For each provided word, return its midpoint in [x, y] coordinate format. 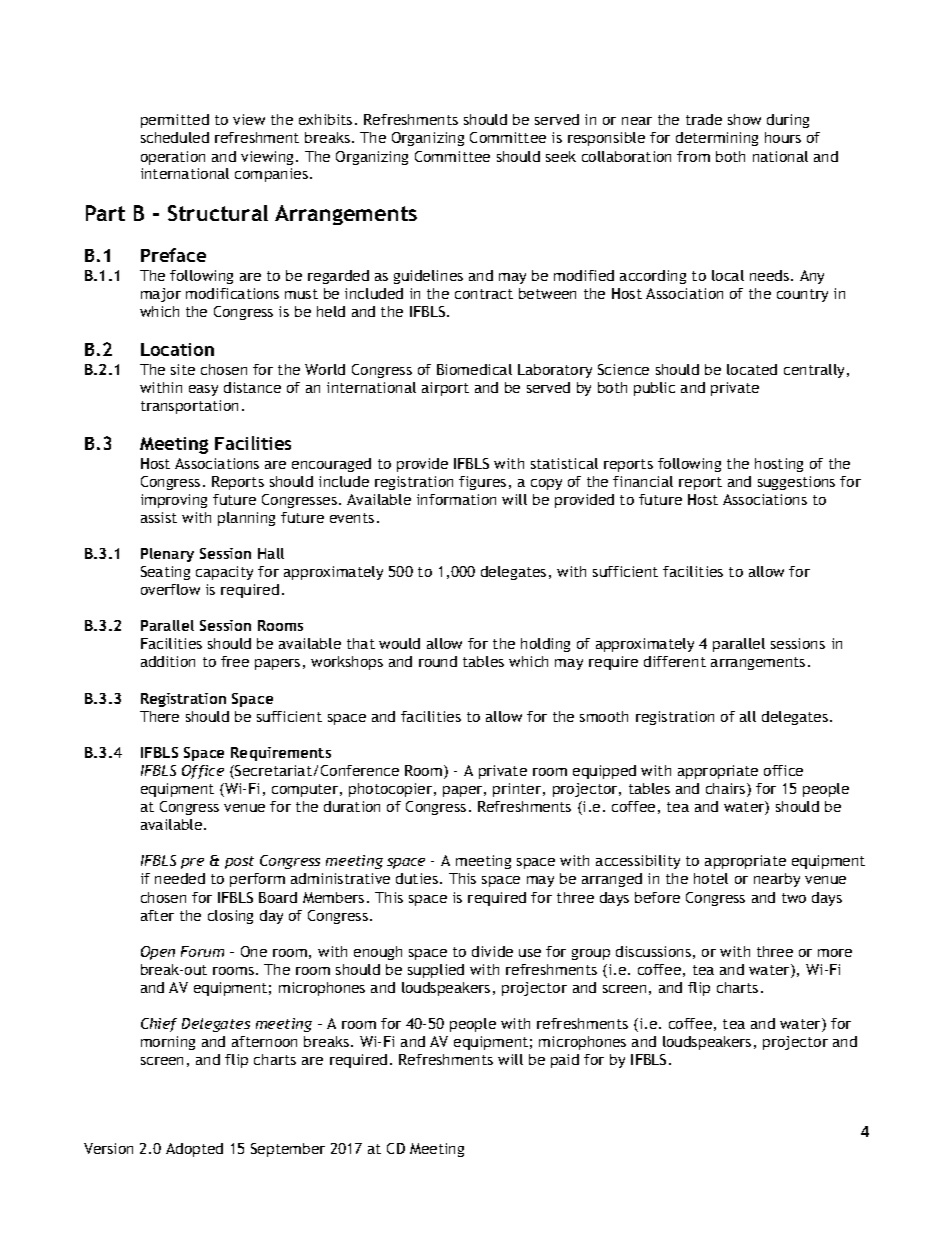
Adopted [194, 1150]
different [675, 661]
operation [173, 158]
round [438, 661]
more [835, 953]
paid [565, 1061]
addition [168, 661]
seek [561, 156]
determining [717, 139]
